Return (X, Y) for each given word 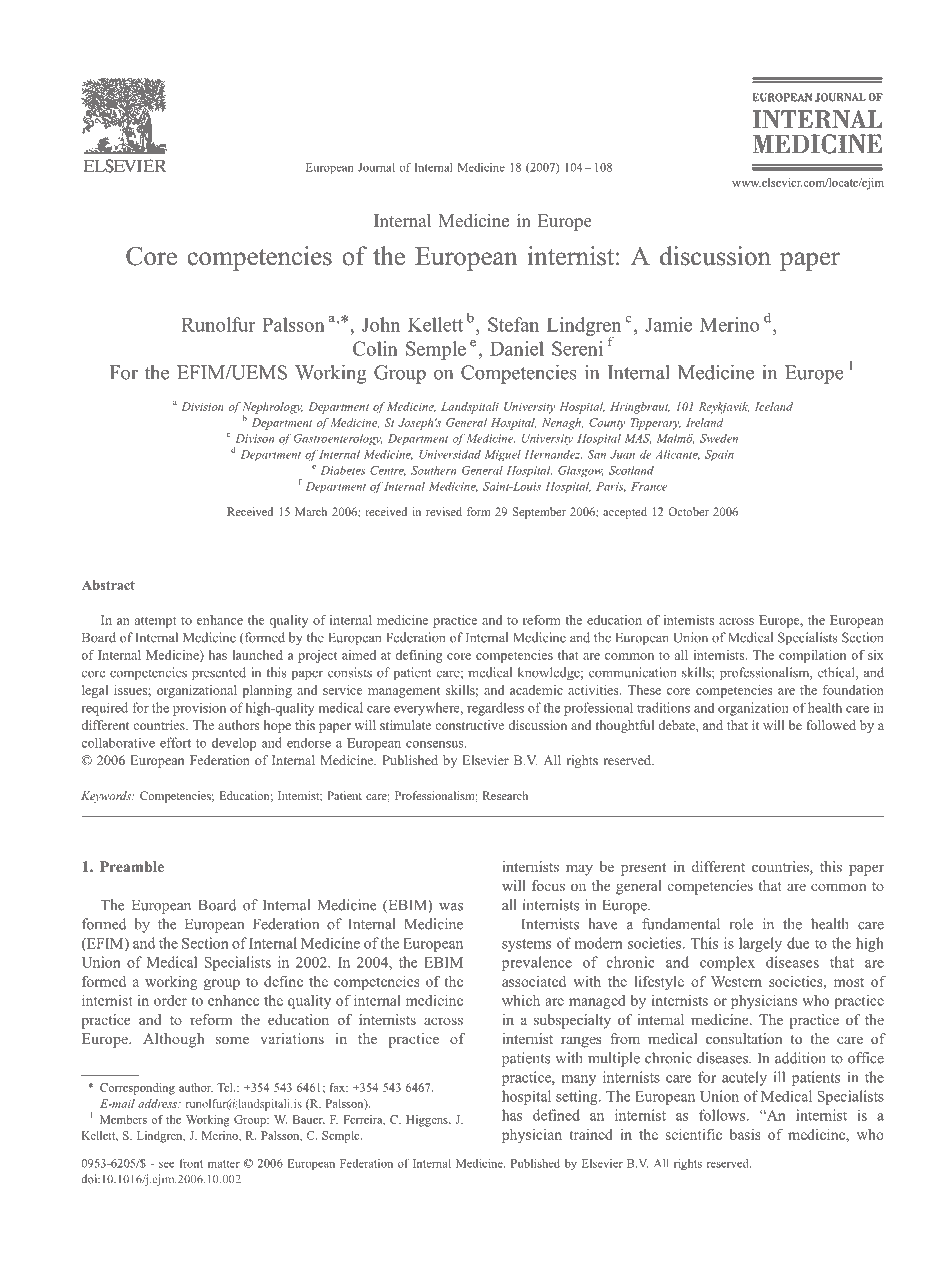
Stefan (513, 324)
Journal (376, 167)
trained (591, 1134)
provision (199, 709)
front (191, 1163)
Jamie (668, 324)
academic (536, 690)
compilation (812, 656)
